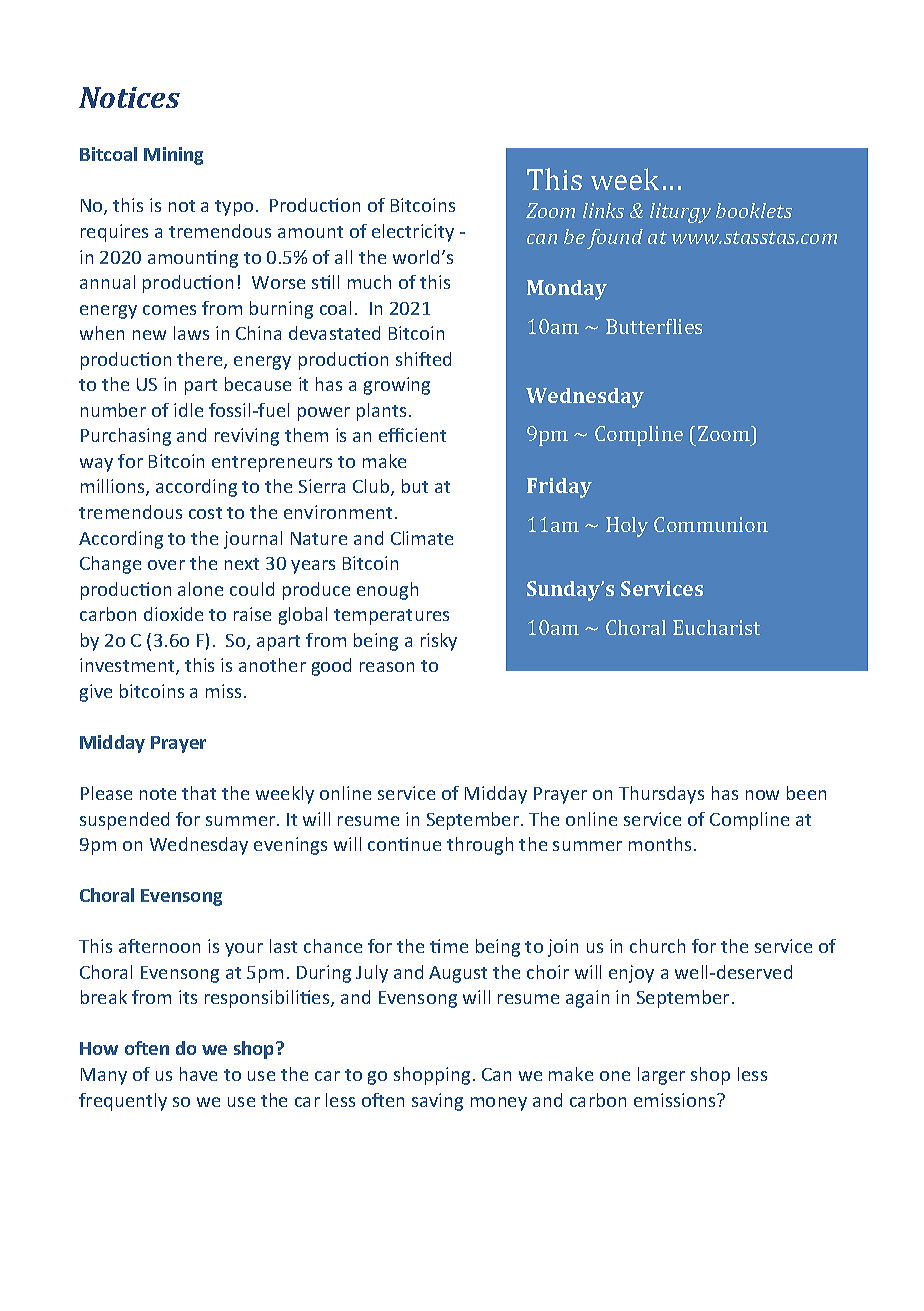  What do you see at coordinates (173, 614) in the screenshot?
I see `dioxide` at bounding box center [173, 614].
